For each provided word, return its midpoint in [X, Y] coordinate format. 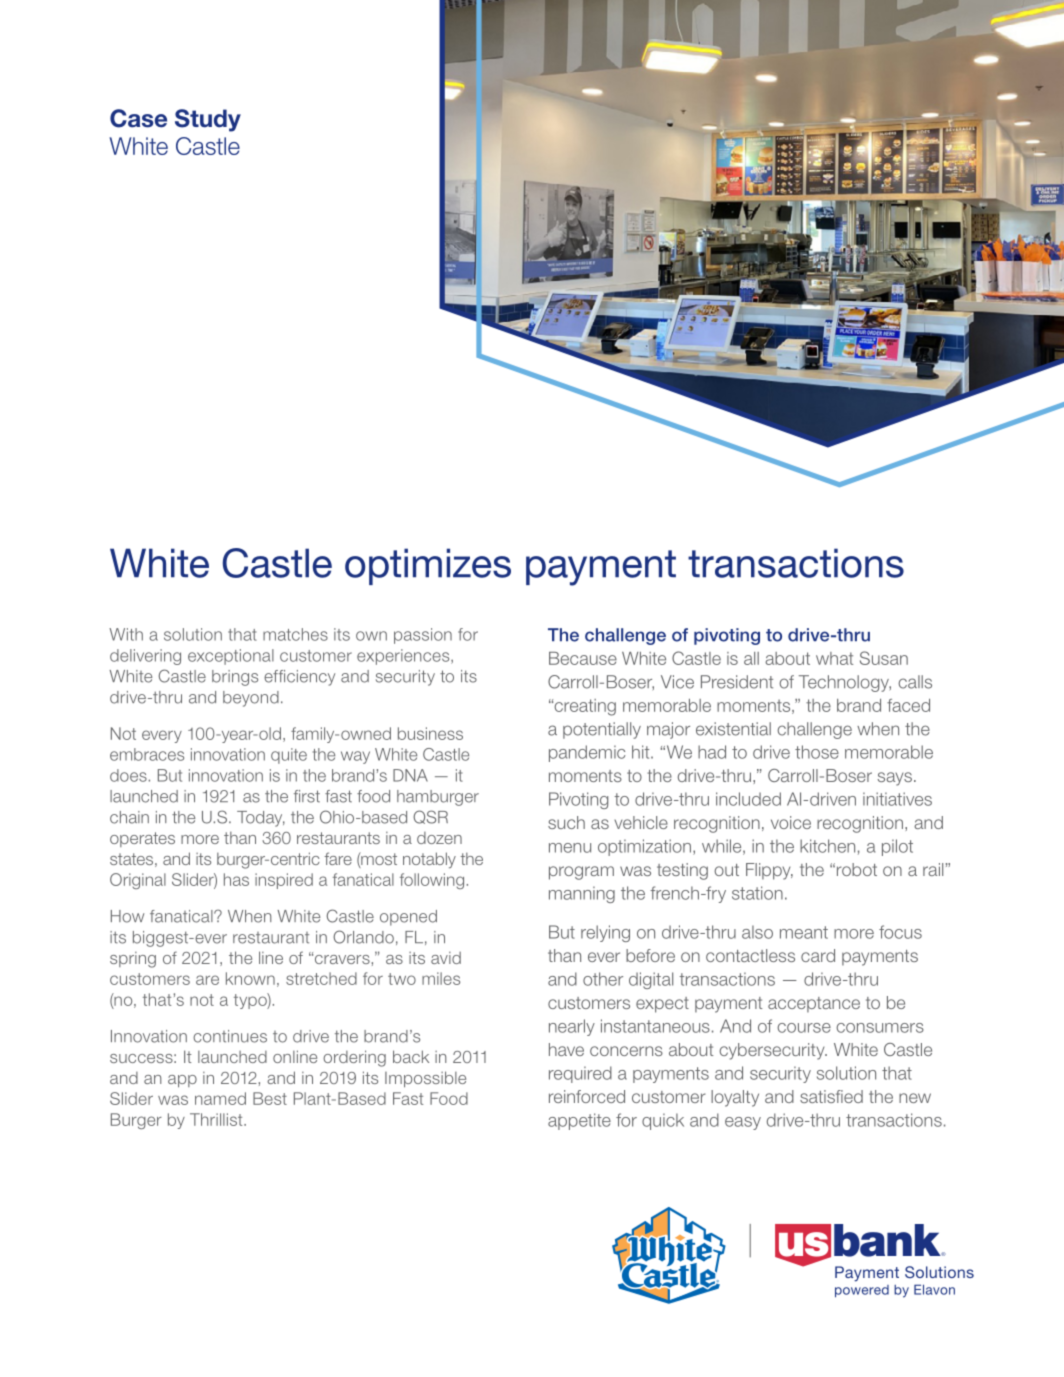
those [817, 752]
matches [295, 634]
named [220, 1098]
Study [208, 120]
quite [289, 756]
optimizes [428, 566]
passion [423, 636]
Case [138, 118]
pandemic [587, 753]
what [834, 658]
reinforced [587, 1096]
